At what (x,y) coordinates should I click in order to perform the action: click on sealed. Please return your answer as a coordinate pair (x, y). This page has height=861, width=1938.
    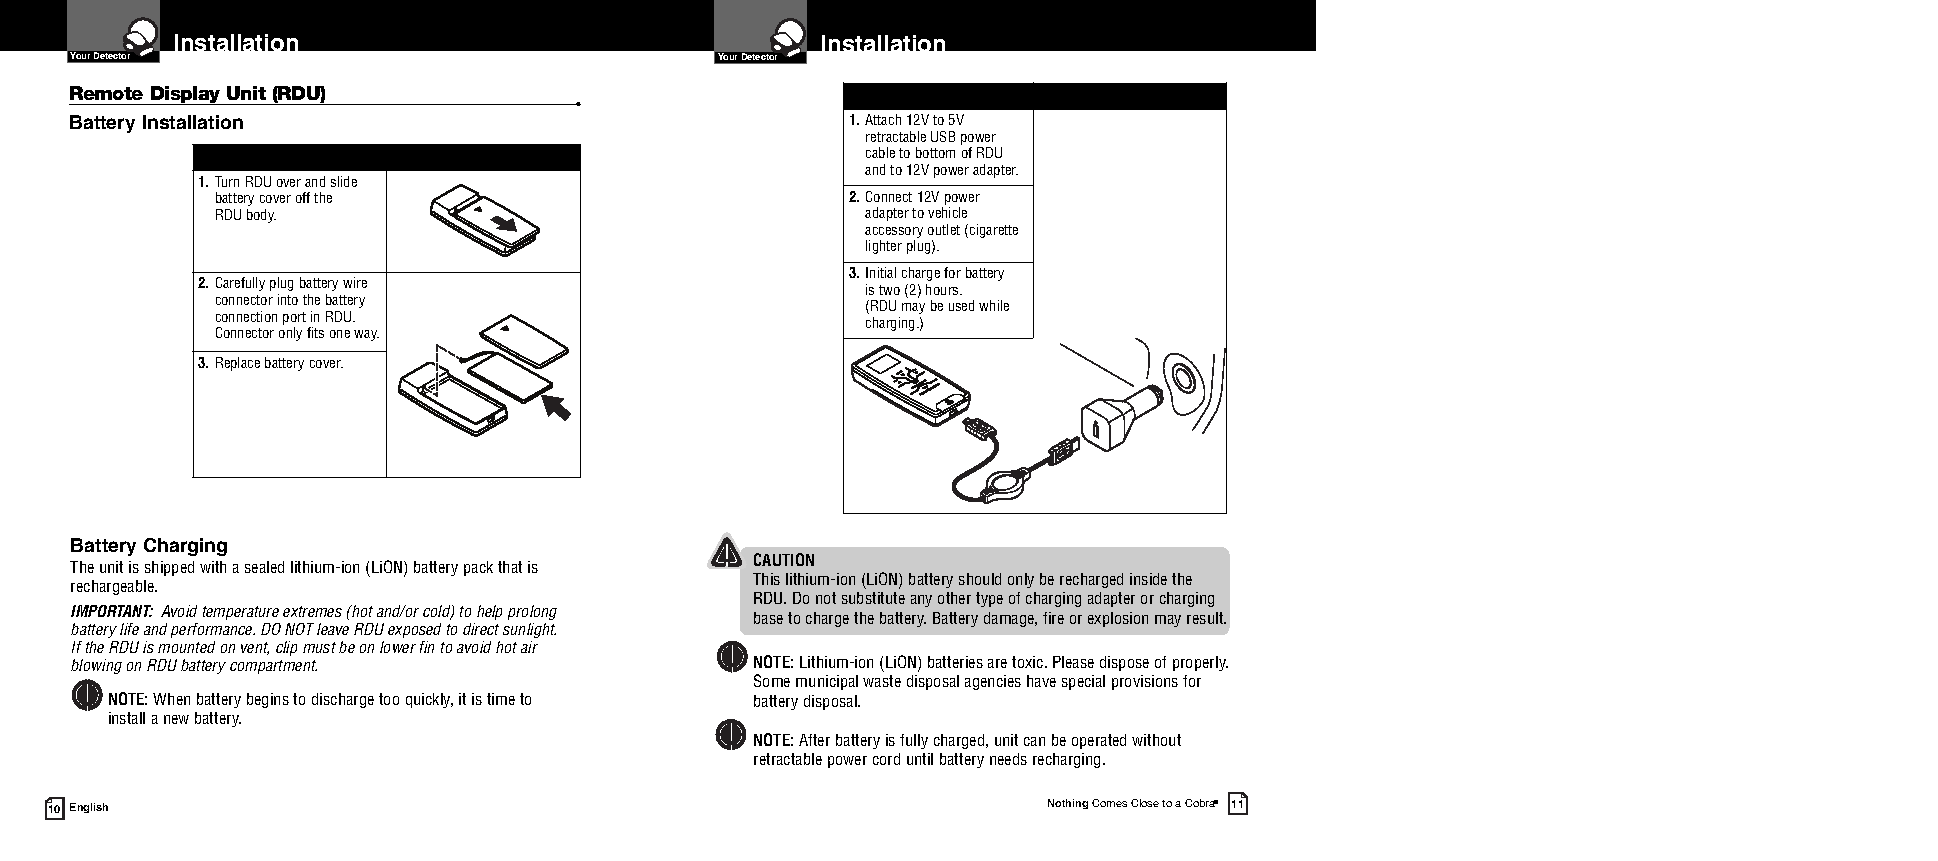
    Looking at the image, I should click on (264, 567).
